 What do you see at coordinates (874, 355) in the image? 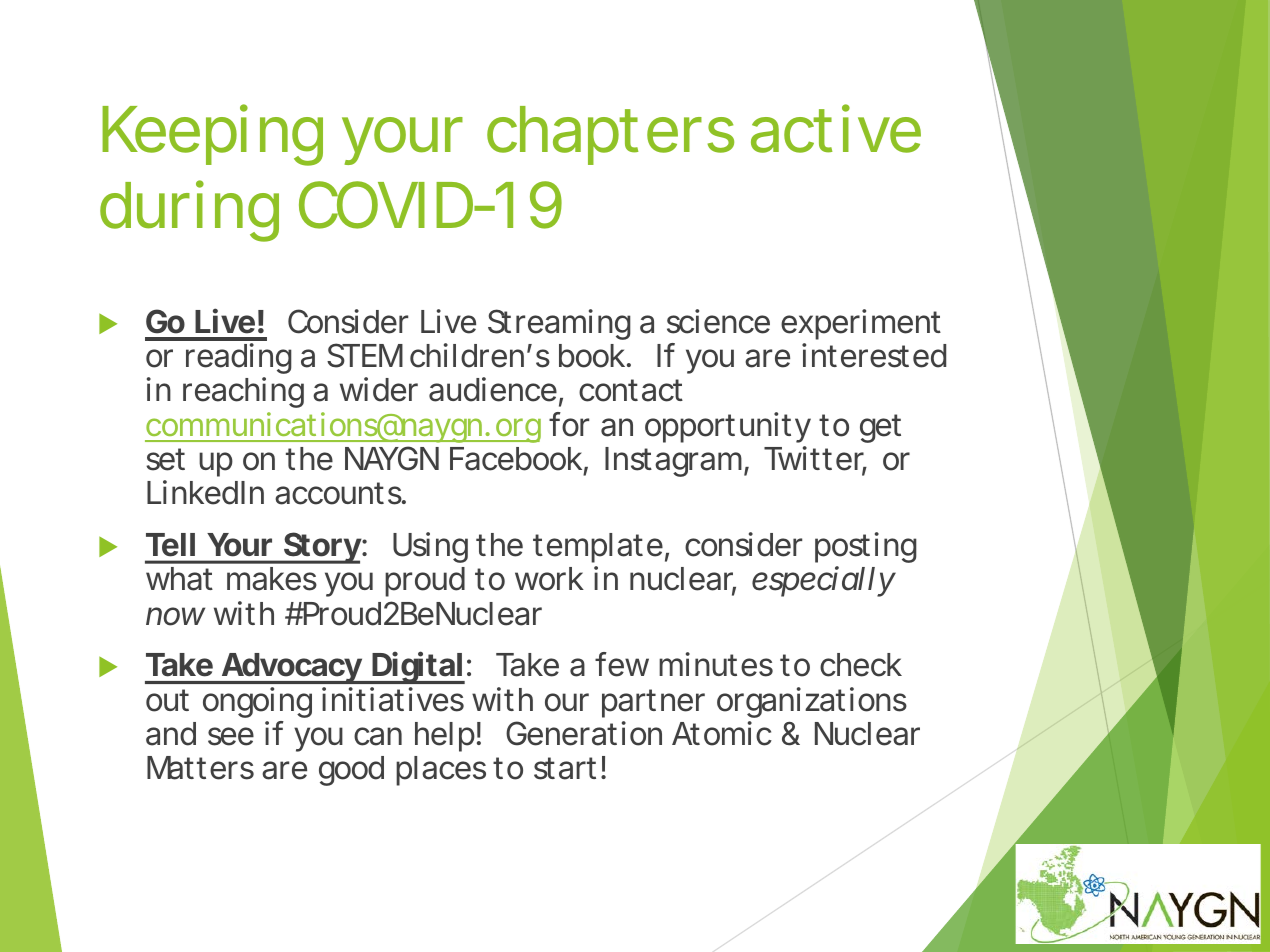
I see `interested` at bounding box center [874, 355].
